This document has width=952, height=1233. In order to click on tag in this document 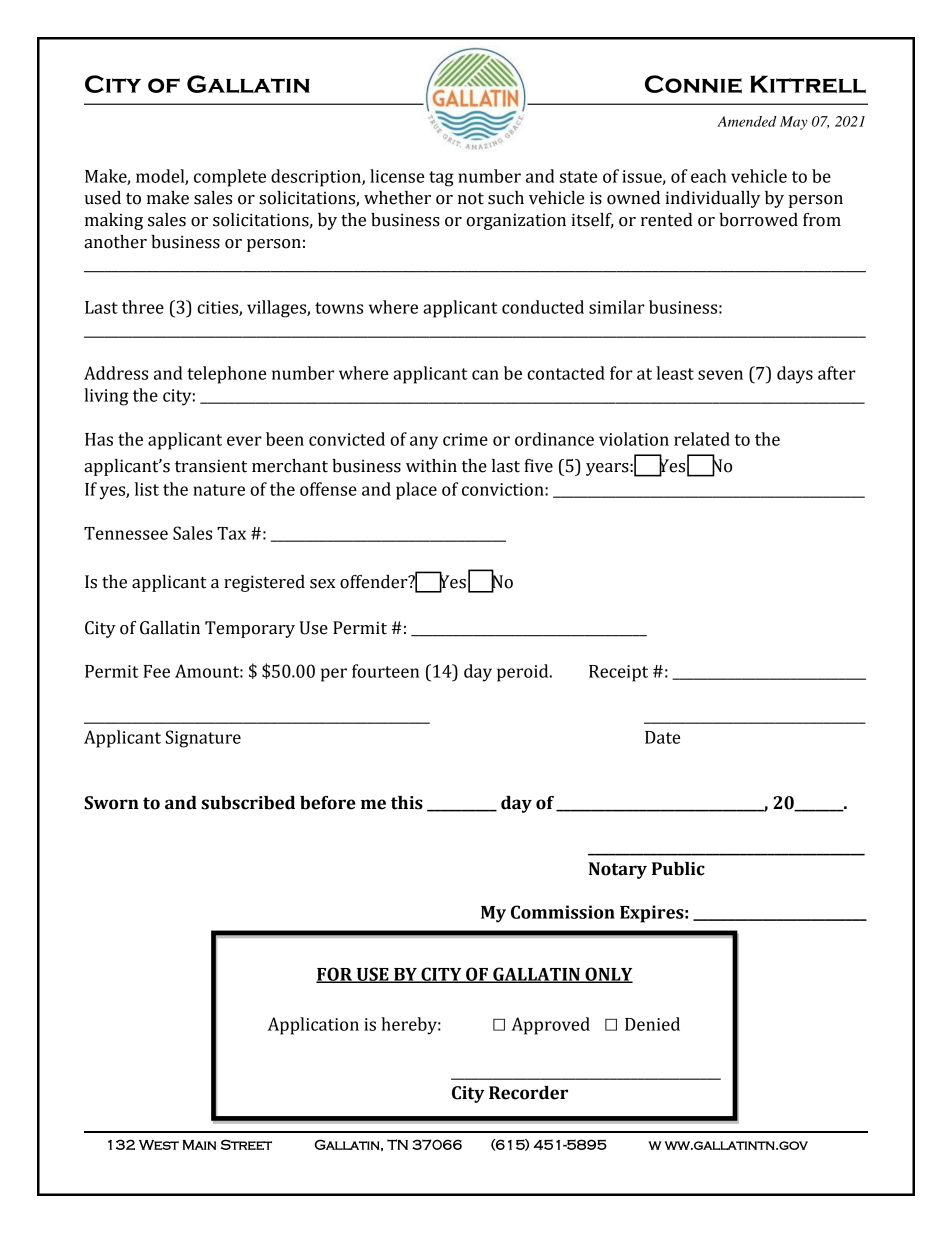, I will do `click(441, 179)`.
